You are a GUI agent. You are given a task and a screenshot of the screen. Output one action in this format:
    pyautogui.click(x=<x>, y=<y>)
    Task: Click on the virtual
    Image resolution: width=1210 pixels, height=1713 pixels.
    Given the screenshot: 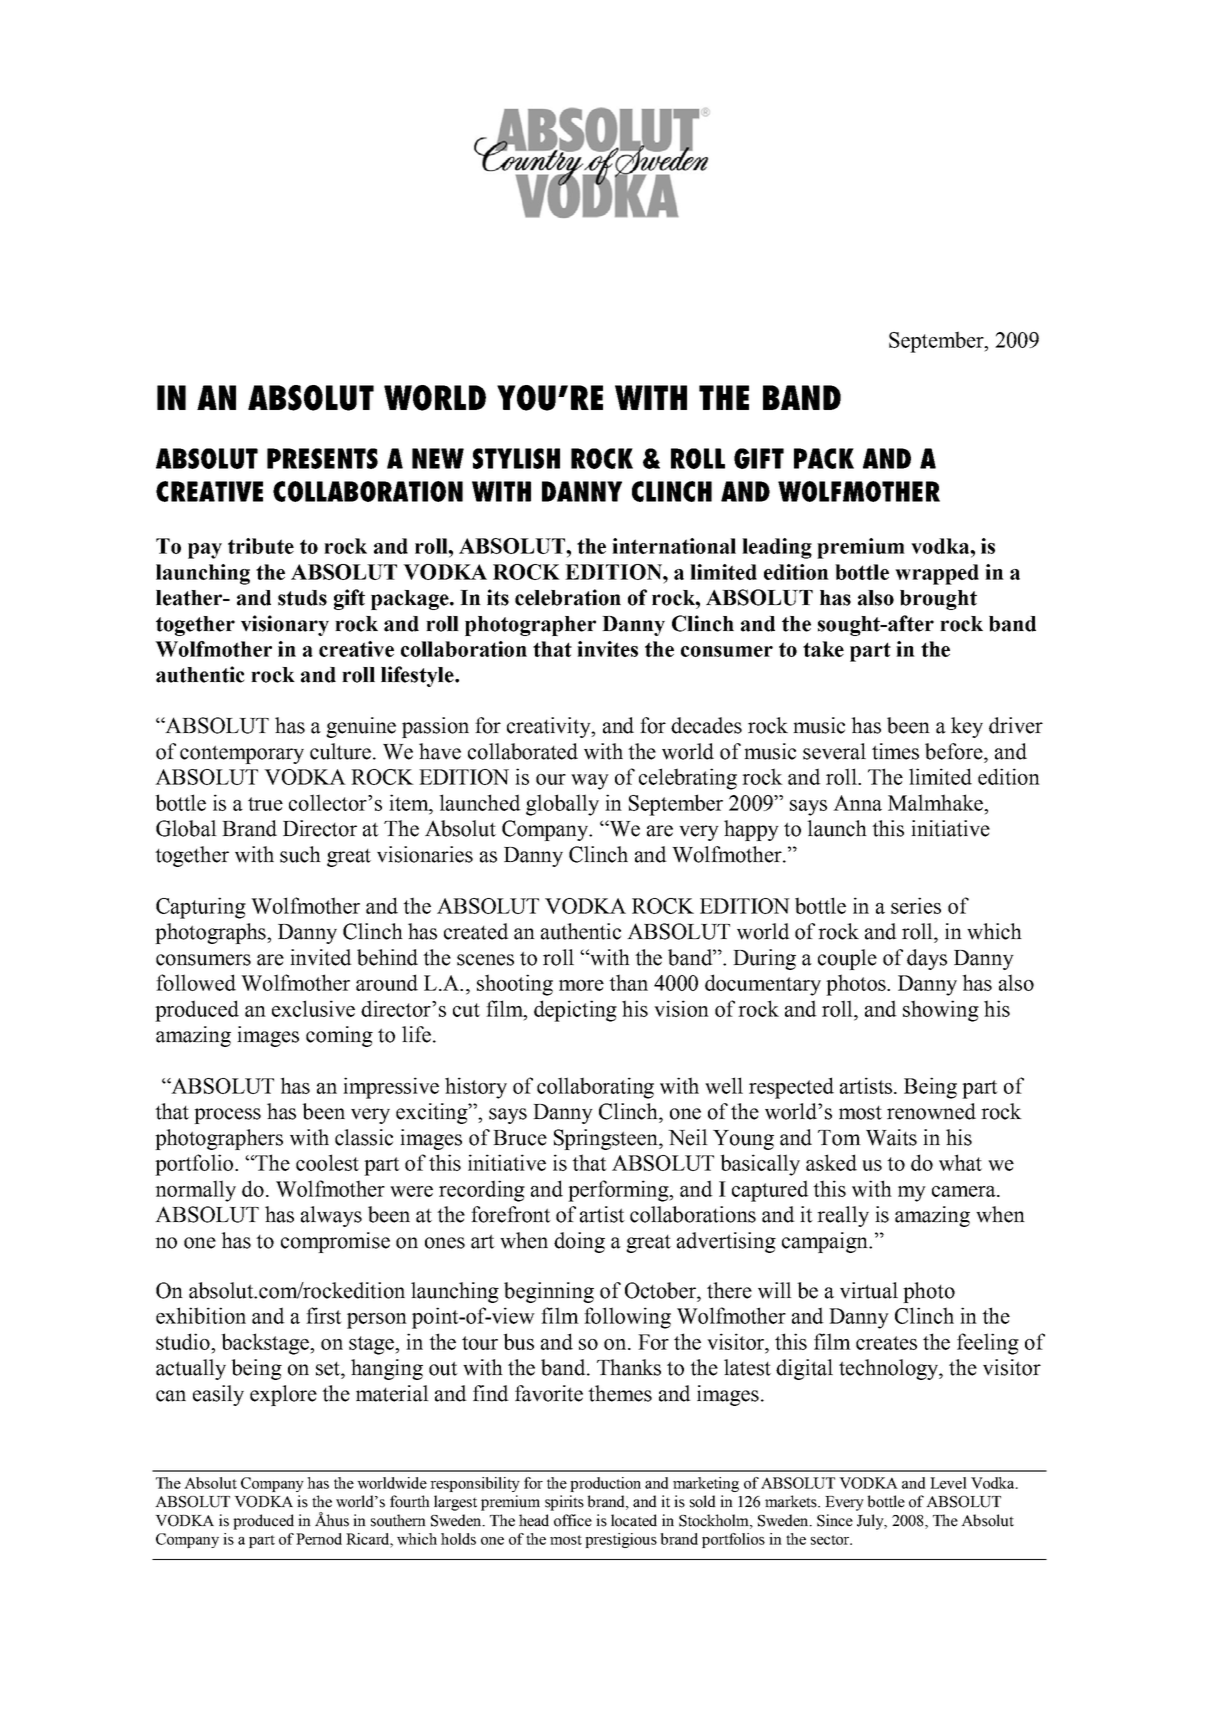 What is the action you would take?
    pyautogui.click(x=869, y=1290)
